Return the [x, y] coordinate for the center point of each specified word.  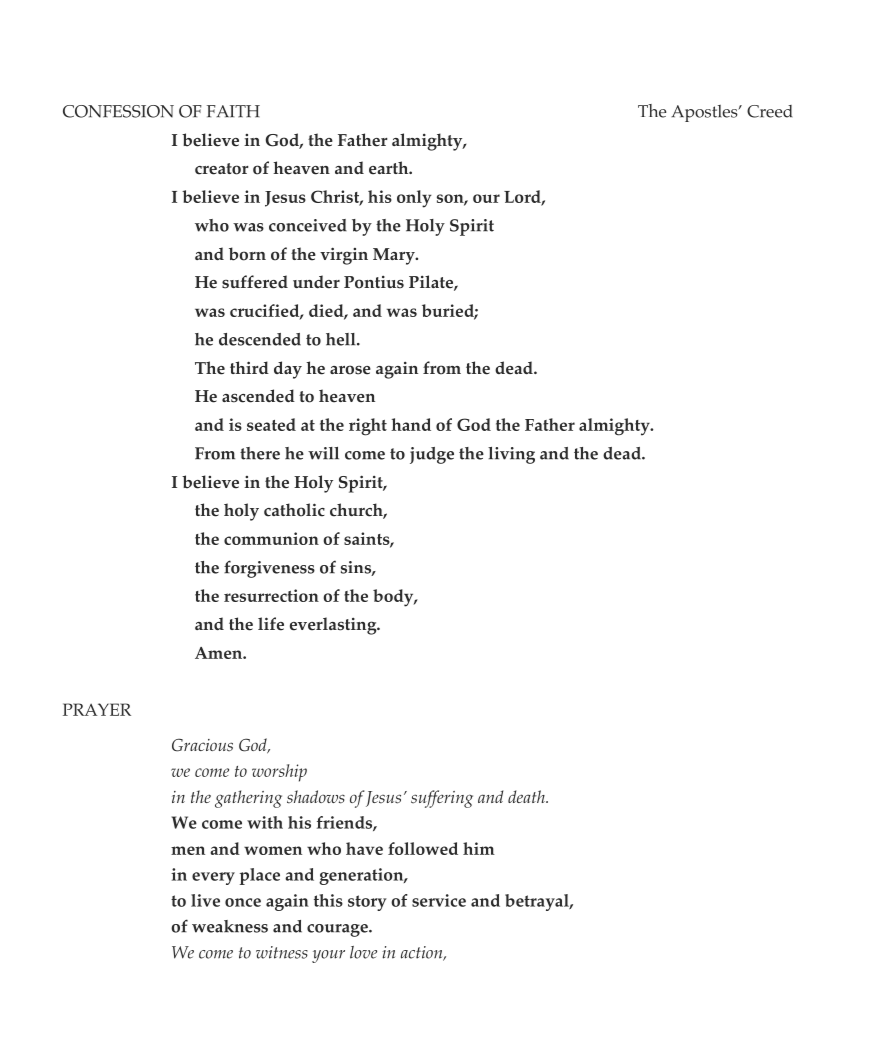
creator [222, 169]
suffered [255, 282]
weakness [230, 926]
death [527, 796]
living [511, 455]
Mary [395, 256]
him [479, 848]
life [271, 624]
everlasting [334, 626]
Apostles [705, 113]
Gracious [202, 745]
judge [432, 455]
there [260, 453]
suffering [442, 799]
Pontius [374, 282]
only [414, 199]
